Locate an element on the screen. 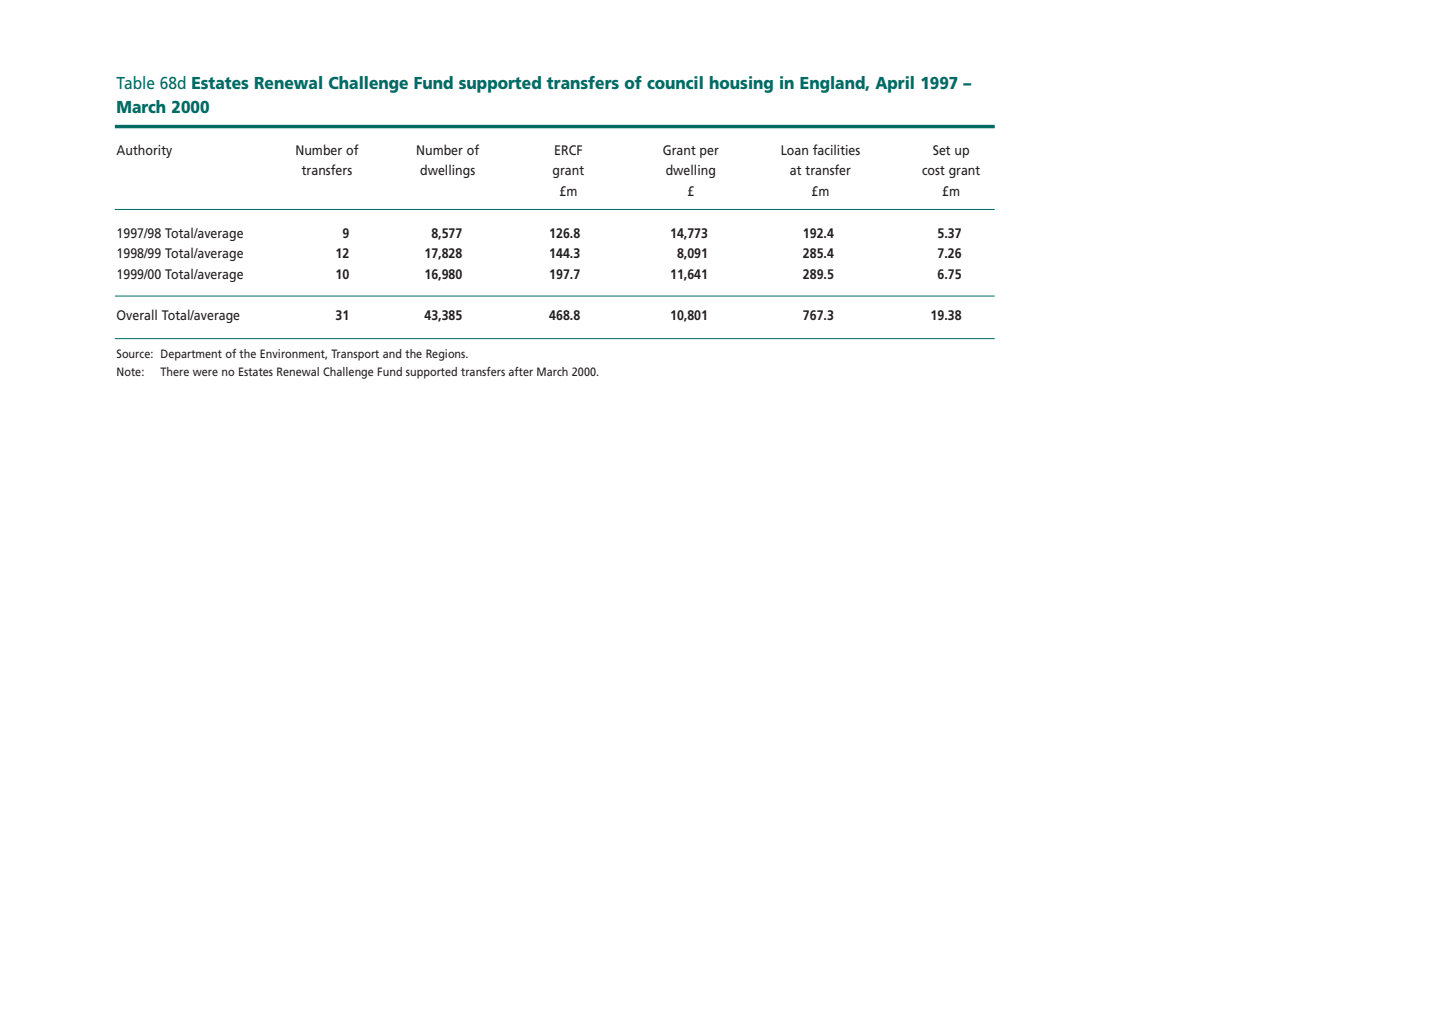 This screenshot has height=1028, width=1452. cost is located at coordinates (933, 170).
